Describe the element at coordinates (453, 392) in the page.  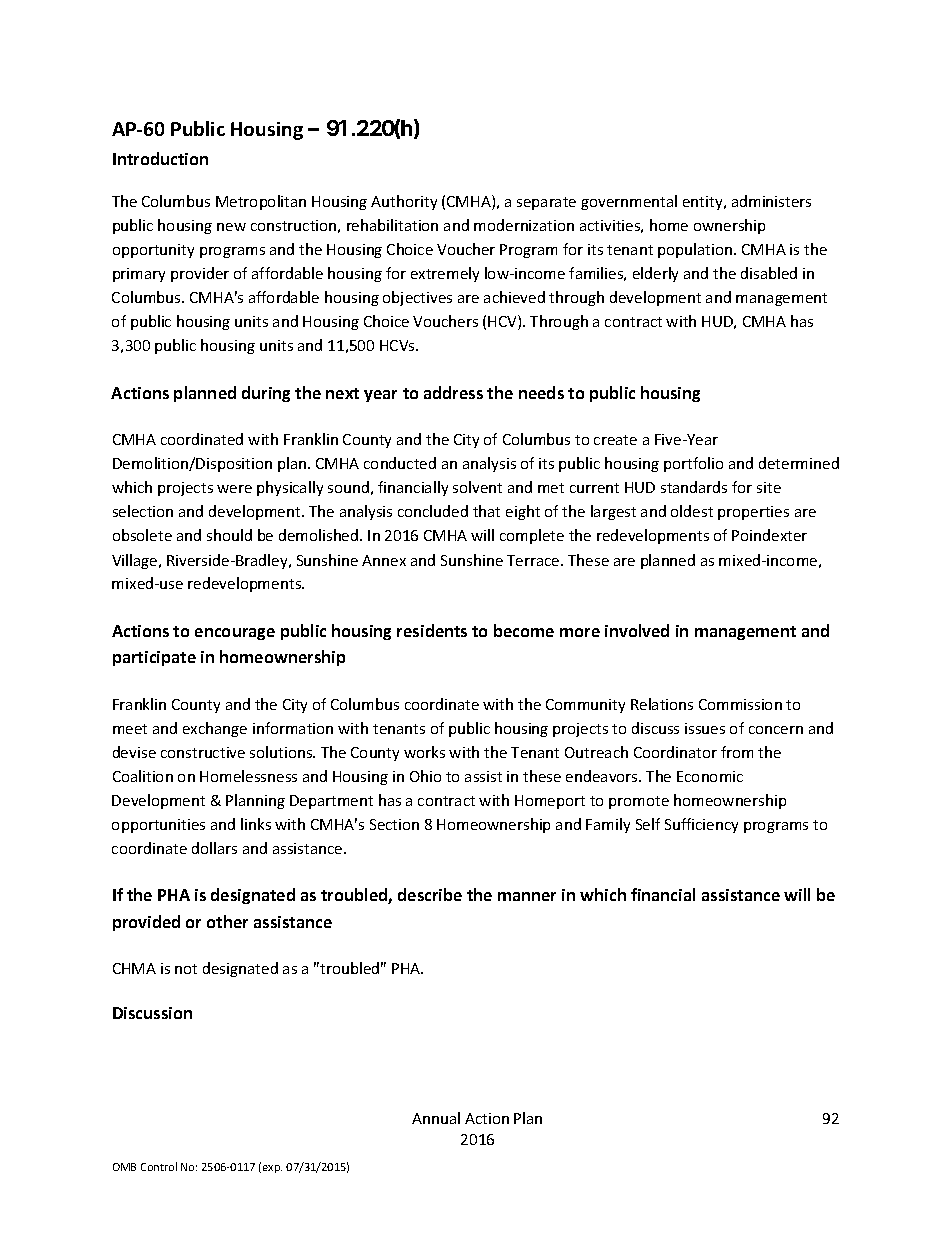
I see `address` at that location.
